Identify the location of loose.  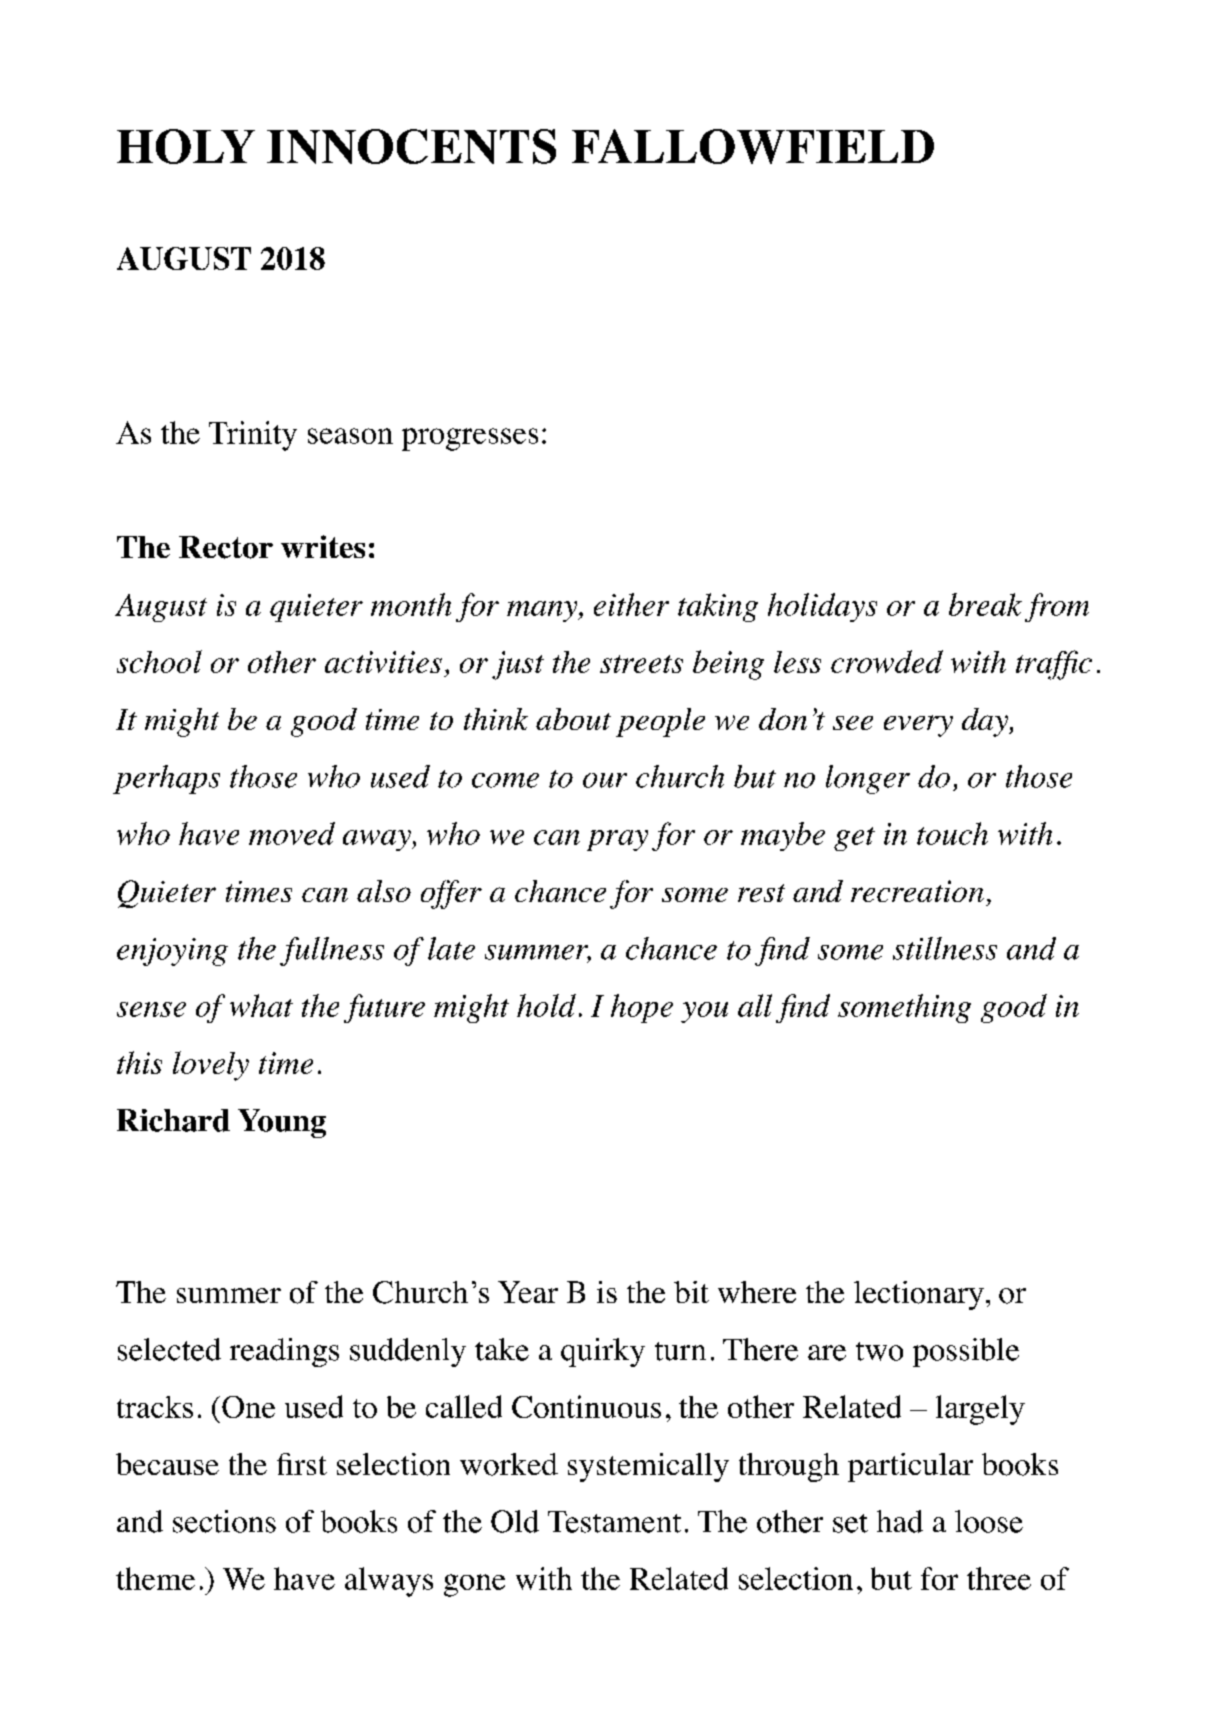
(989, 1521).
